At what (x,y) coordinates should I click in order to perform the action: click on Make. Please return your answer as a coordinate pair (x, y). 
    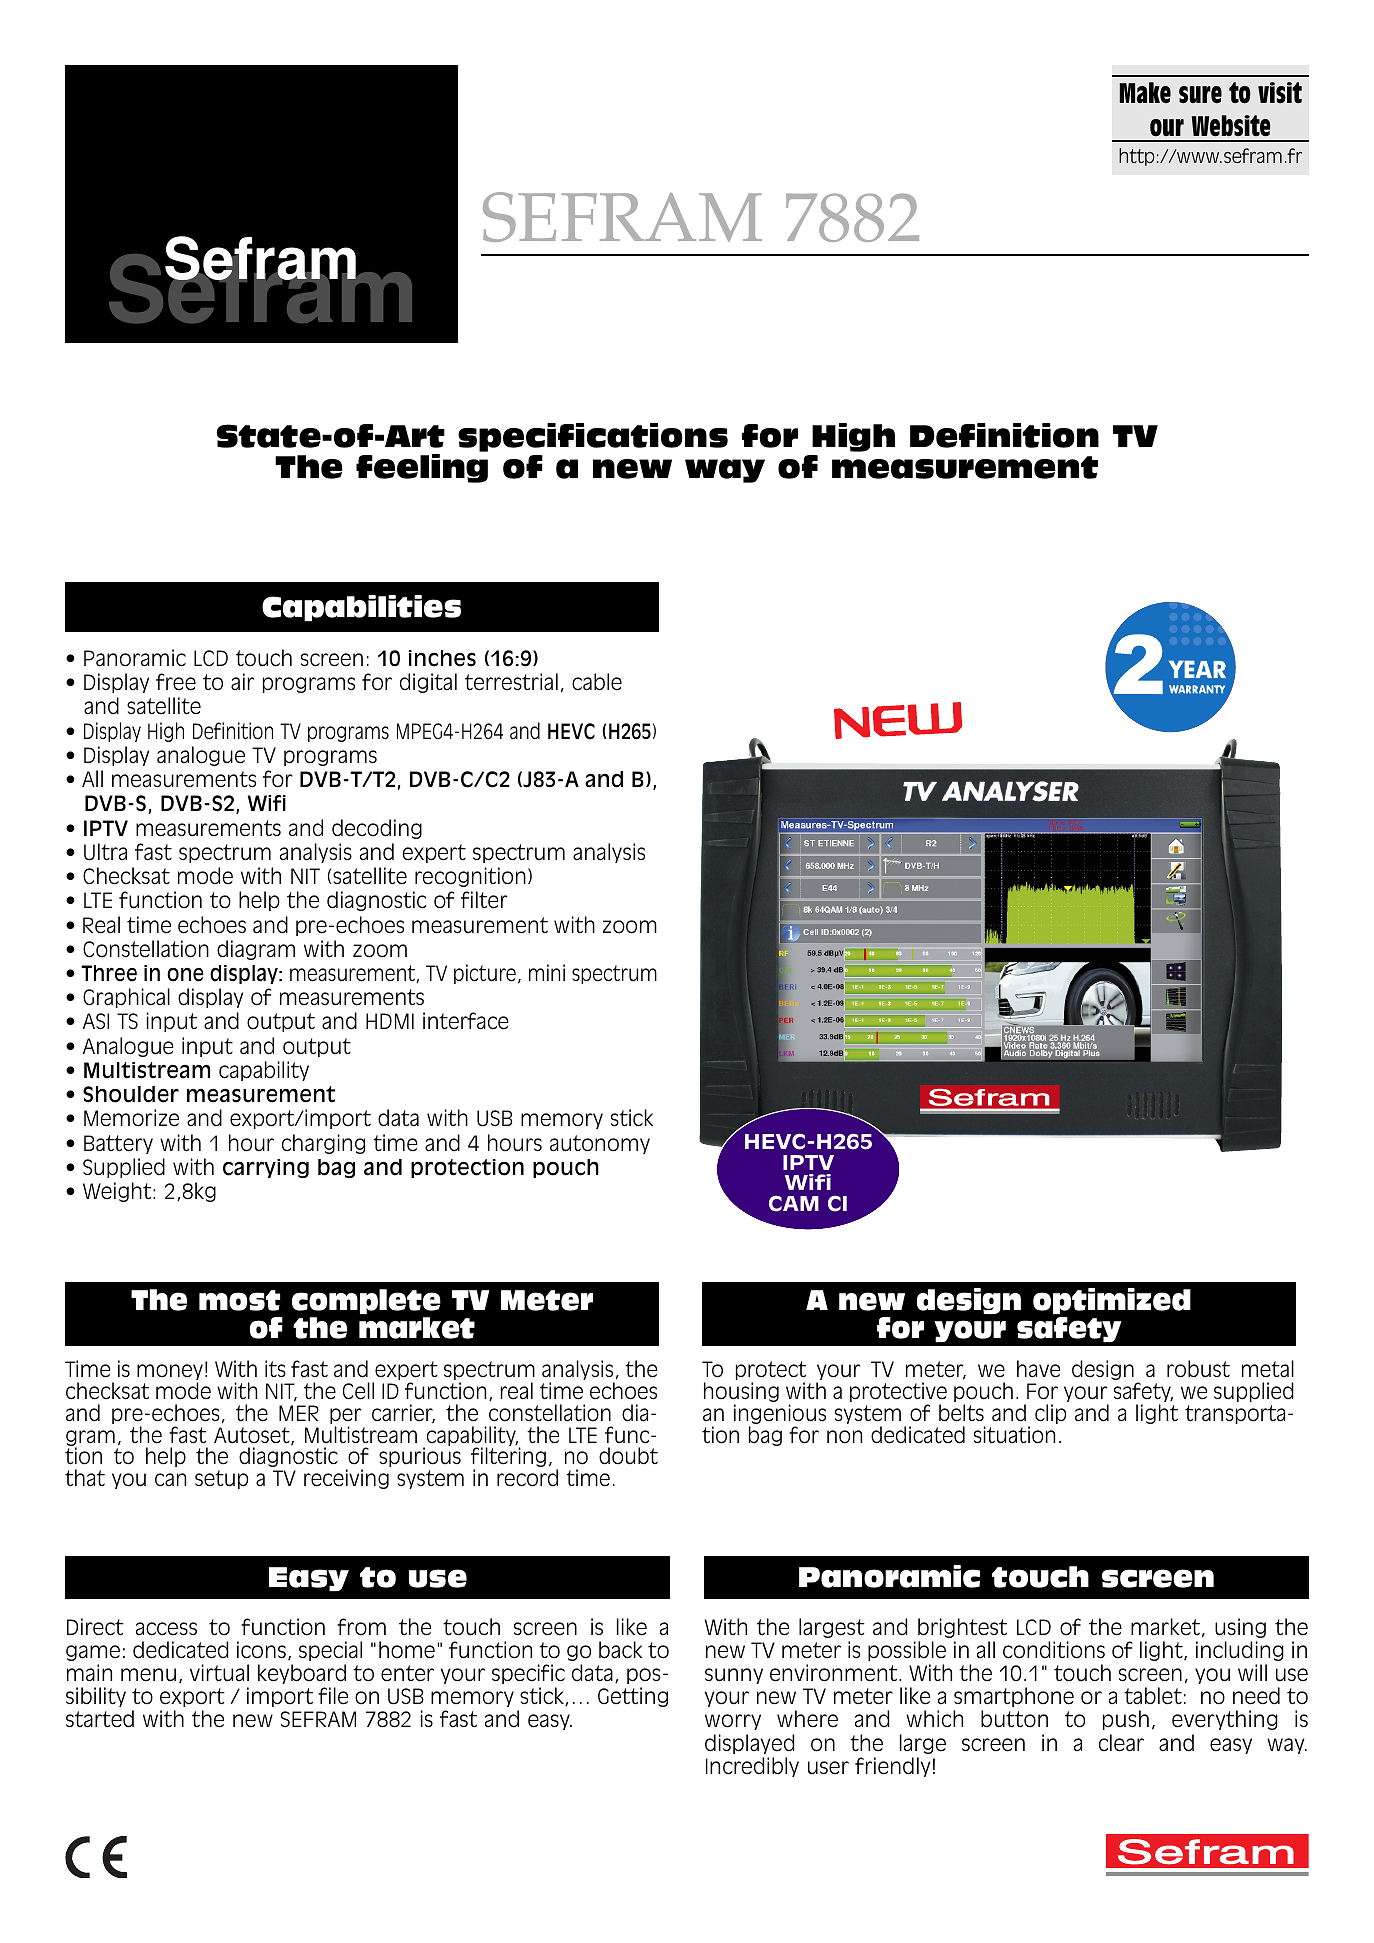
    Looking at the image, I should click on (1145, 92).
